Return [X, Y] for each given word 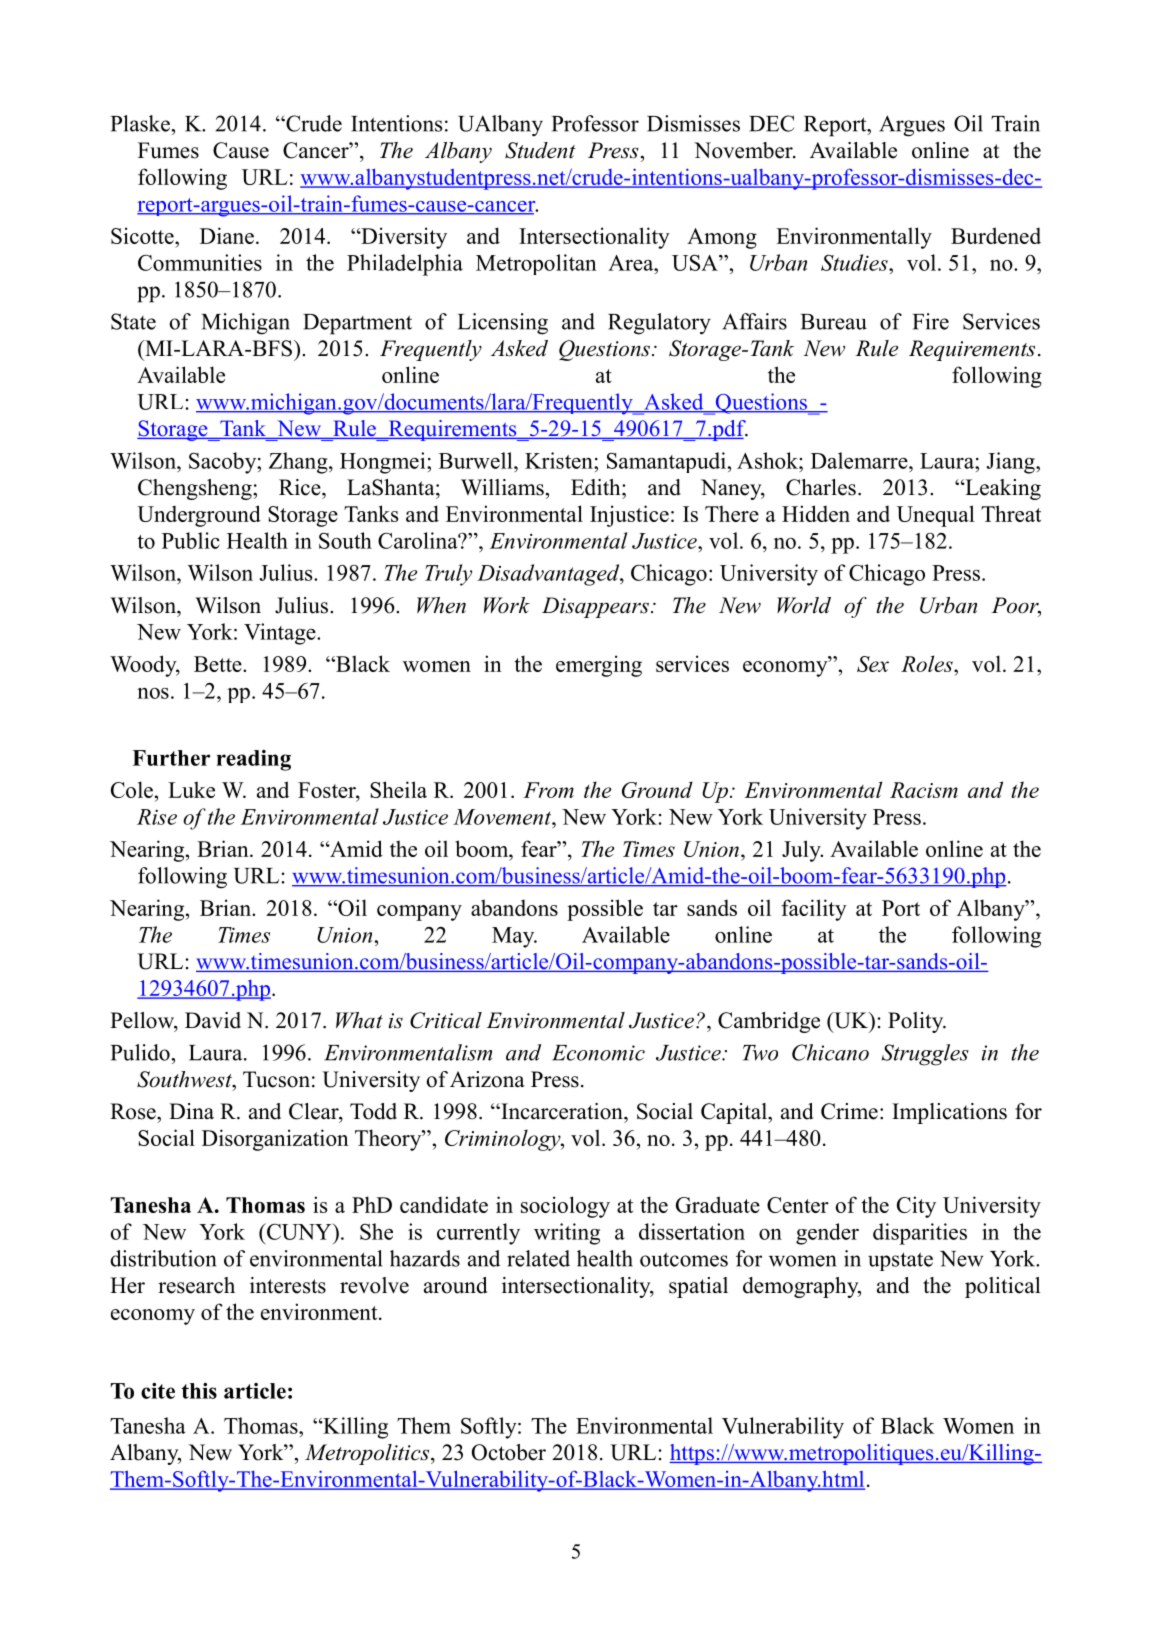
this [199, 1391]
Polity [917, 1022]
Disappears [595, 607]
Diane [227, 235]
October [509, 1452]
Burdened [996, 235]
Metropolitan [536, 264]
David [213, 1020]
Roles [928, 663]
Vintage [281, 634]
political [1003, 1287]
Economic [598, 1053]
